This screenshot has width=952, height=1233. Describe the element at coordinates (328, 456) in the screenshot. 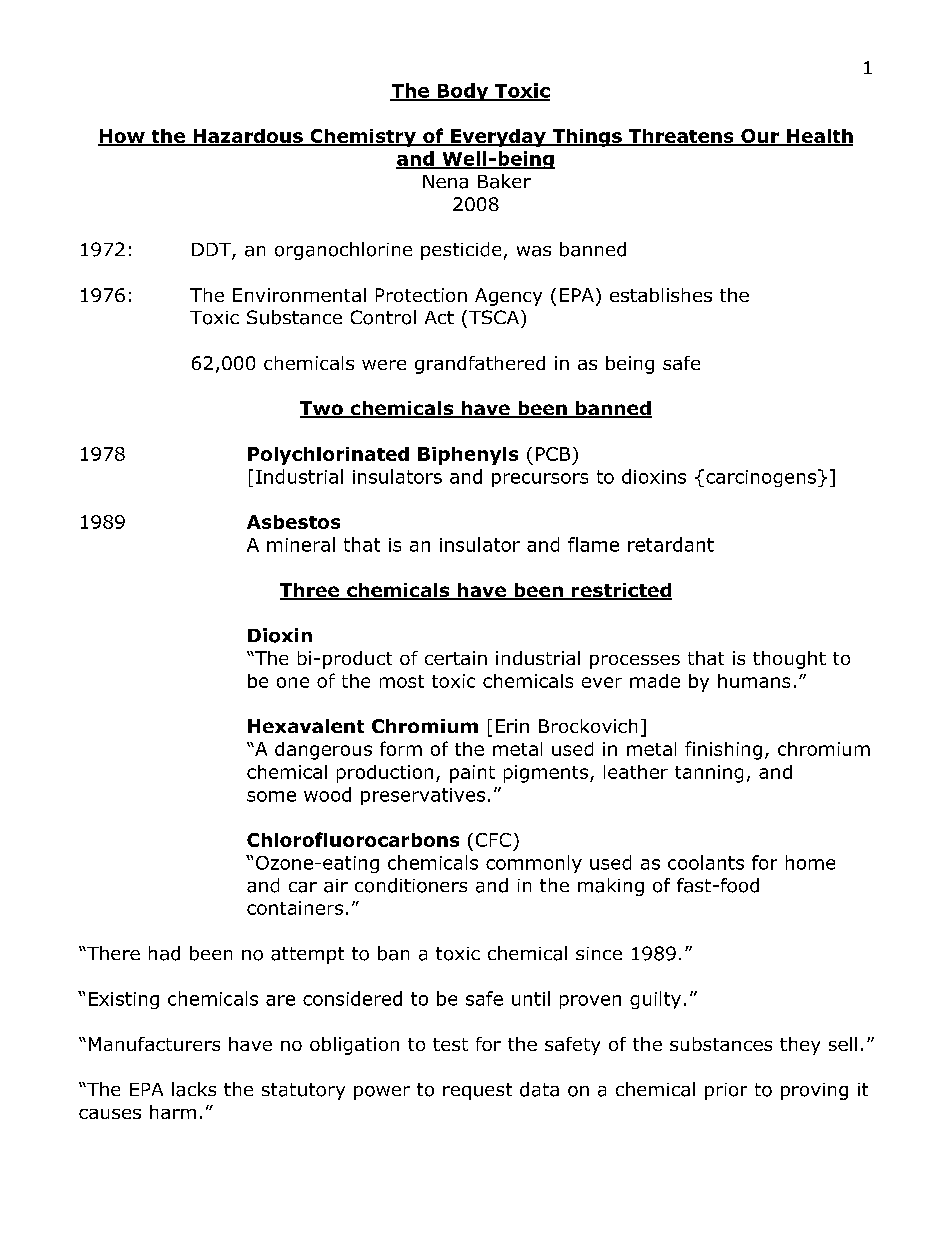

I see `Polychlorinated` at that location.
